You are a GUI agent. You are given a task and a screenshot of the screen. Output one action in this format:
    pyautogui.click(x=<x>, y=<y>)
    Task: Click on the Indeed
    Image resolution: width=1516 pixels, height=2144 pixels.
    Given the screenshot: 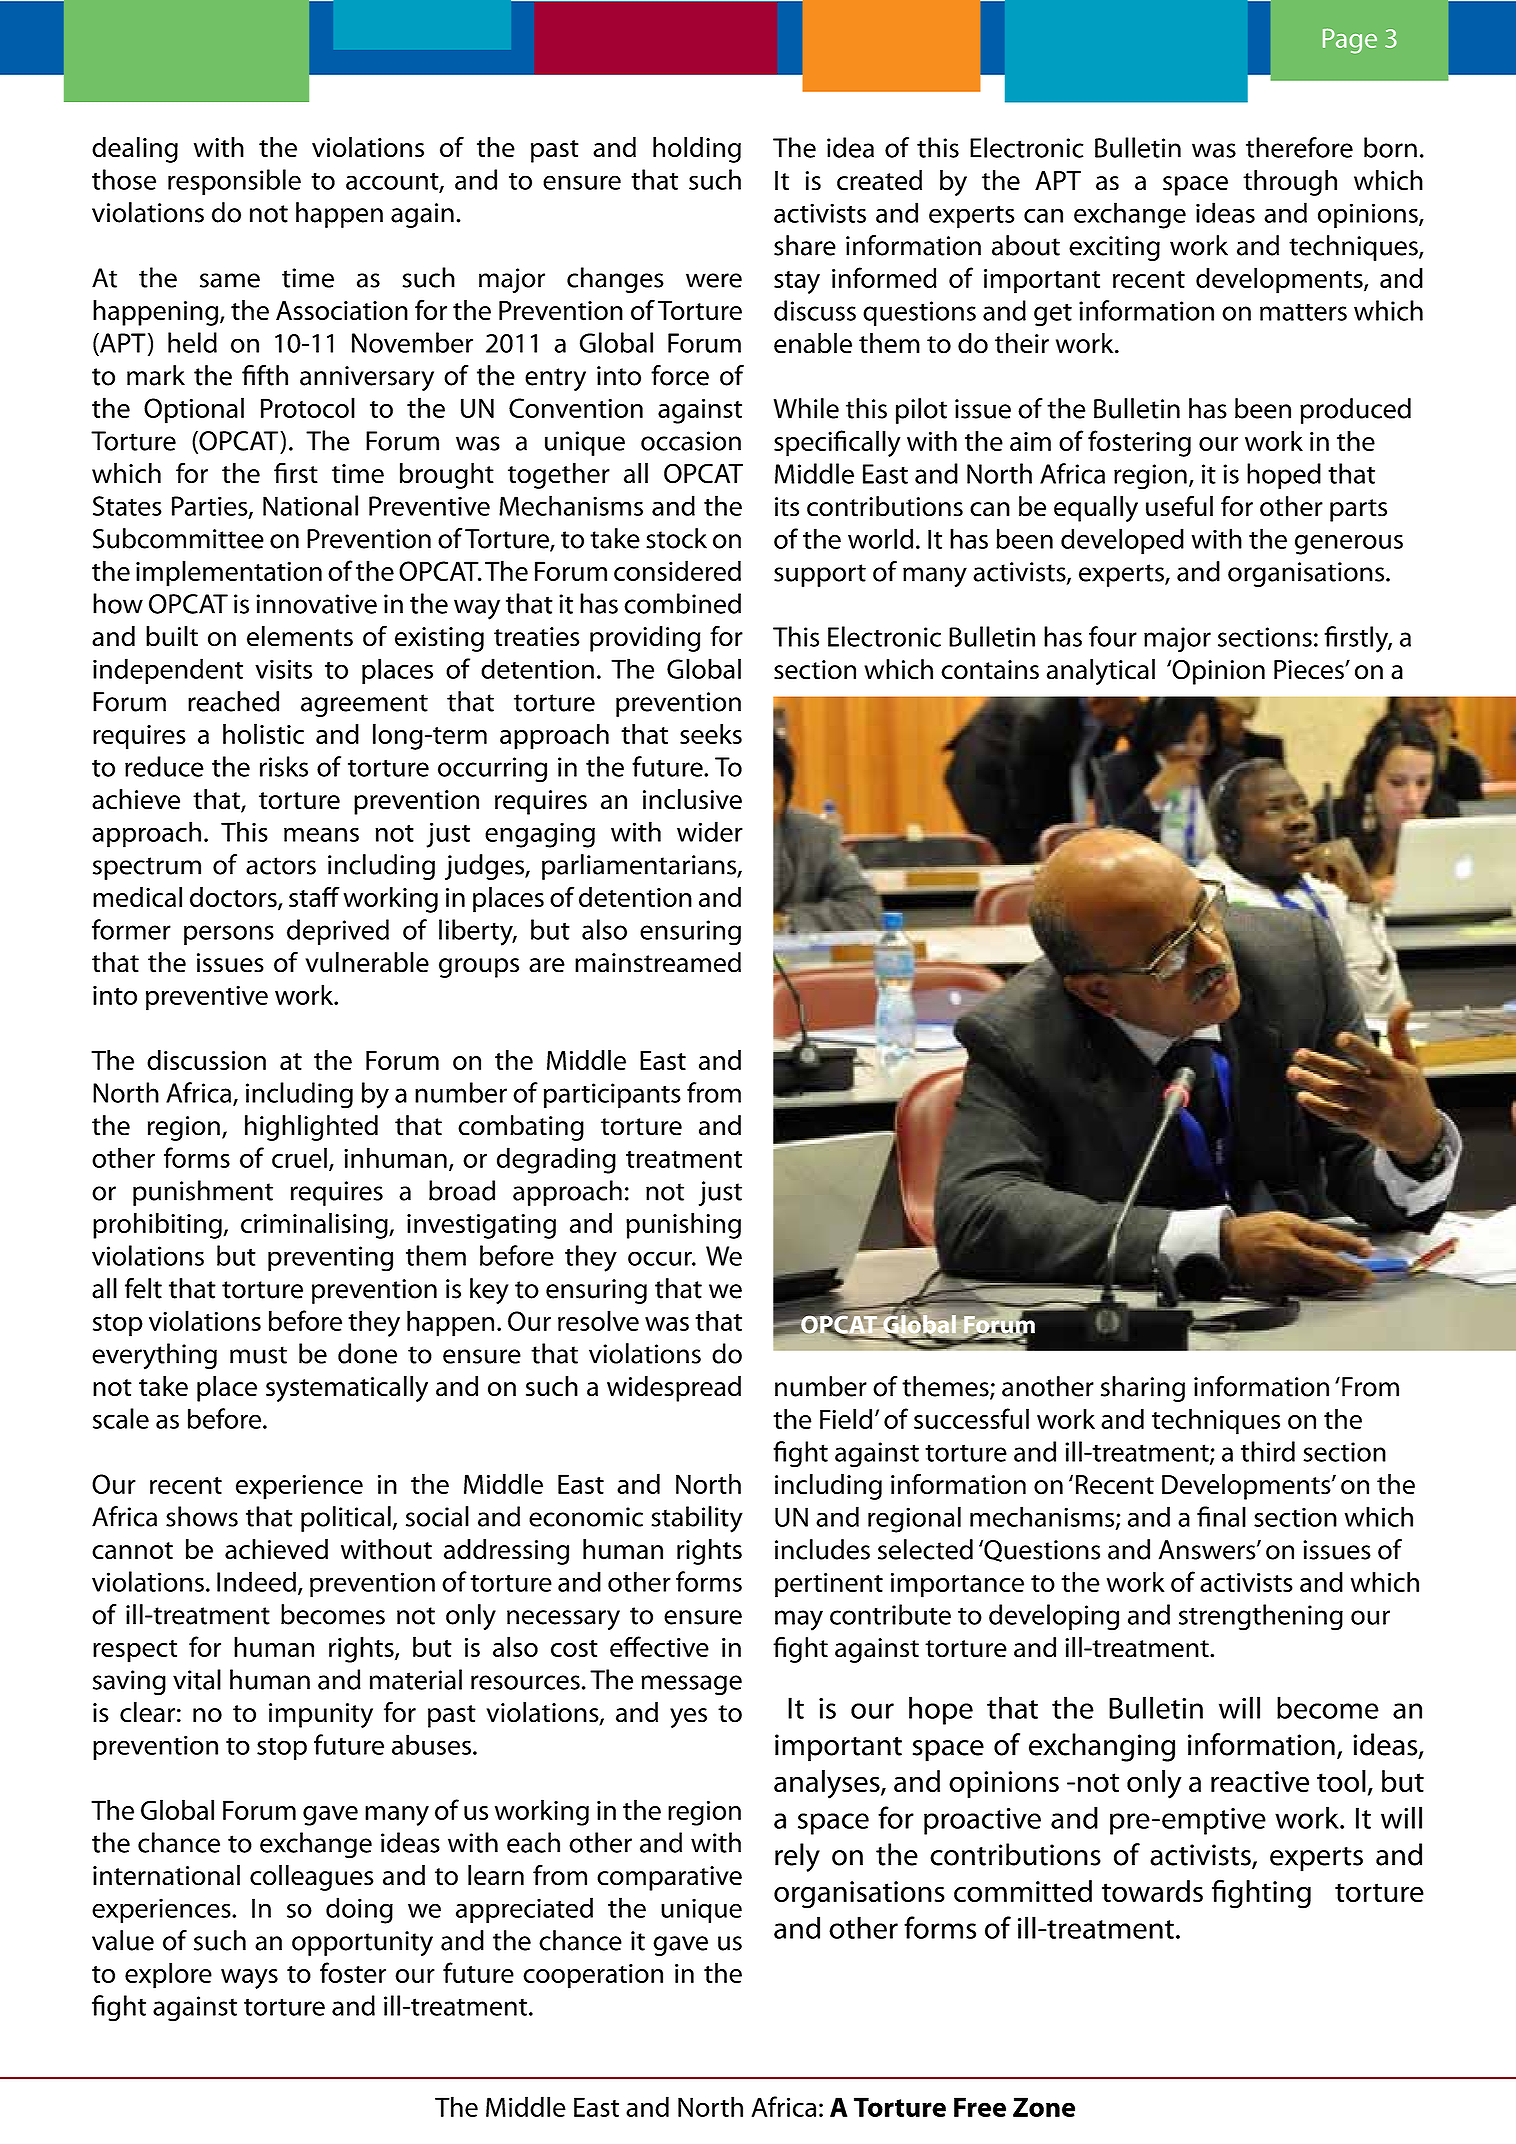 What is the action you would take?
    pyautogui.click(x=256, y=1581)
